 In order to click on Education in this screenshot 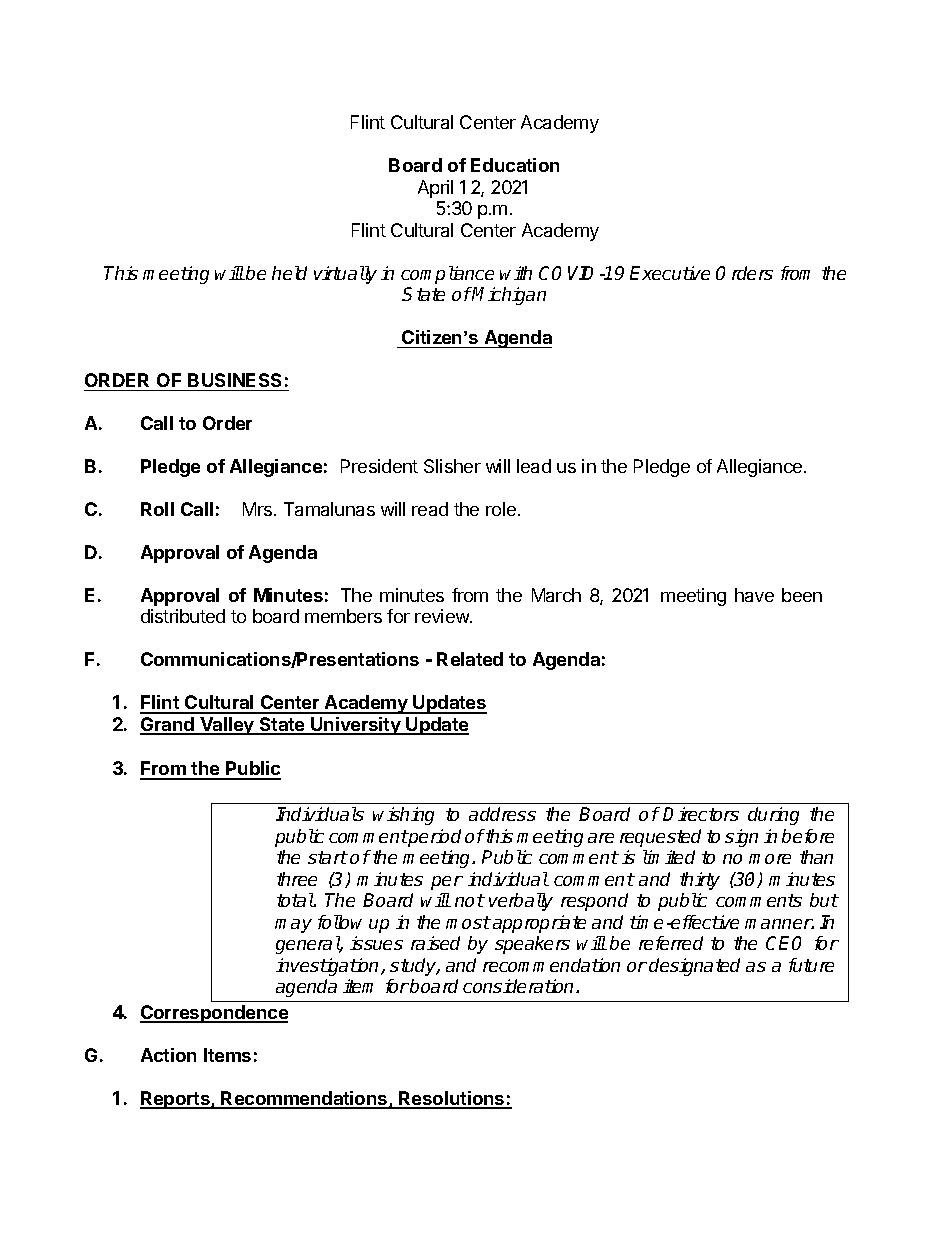, I will do `click(515, 165)`.
